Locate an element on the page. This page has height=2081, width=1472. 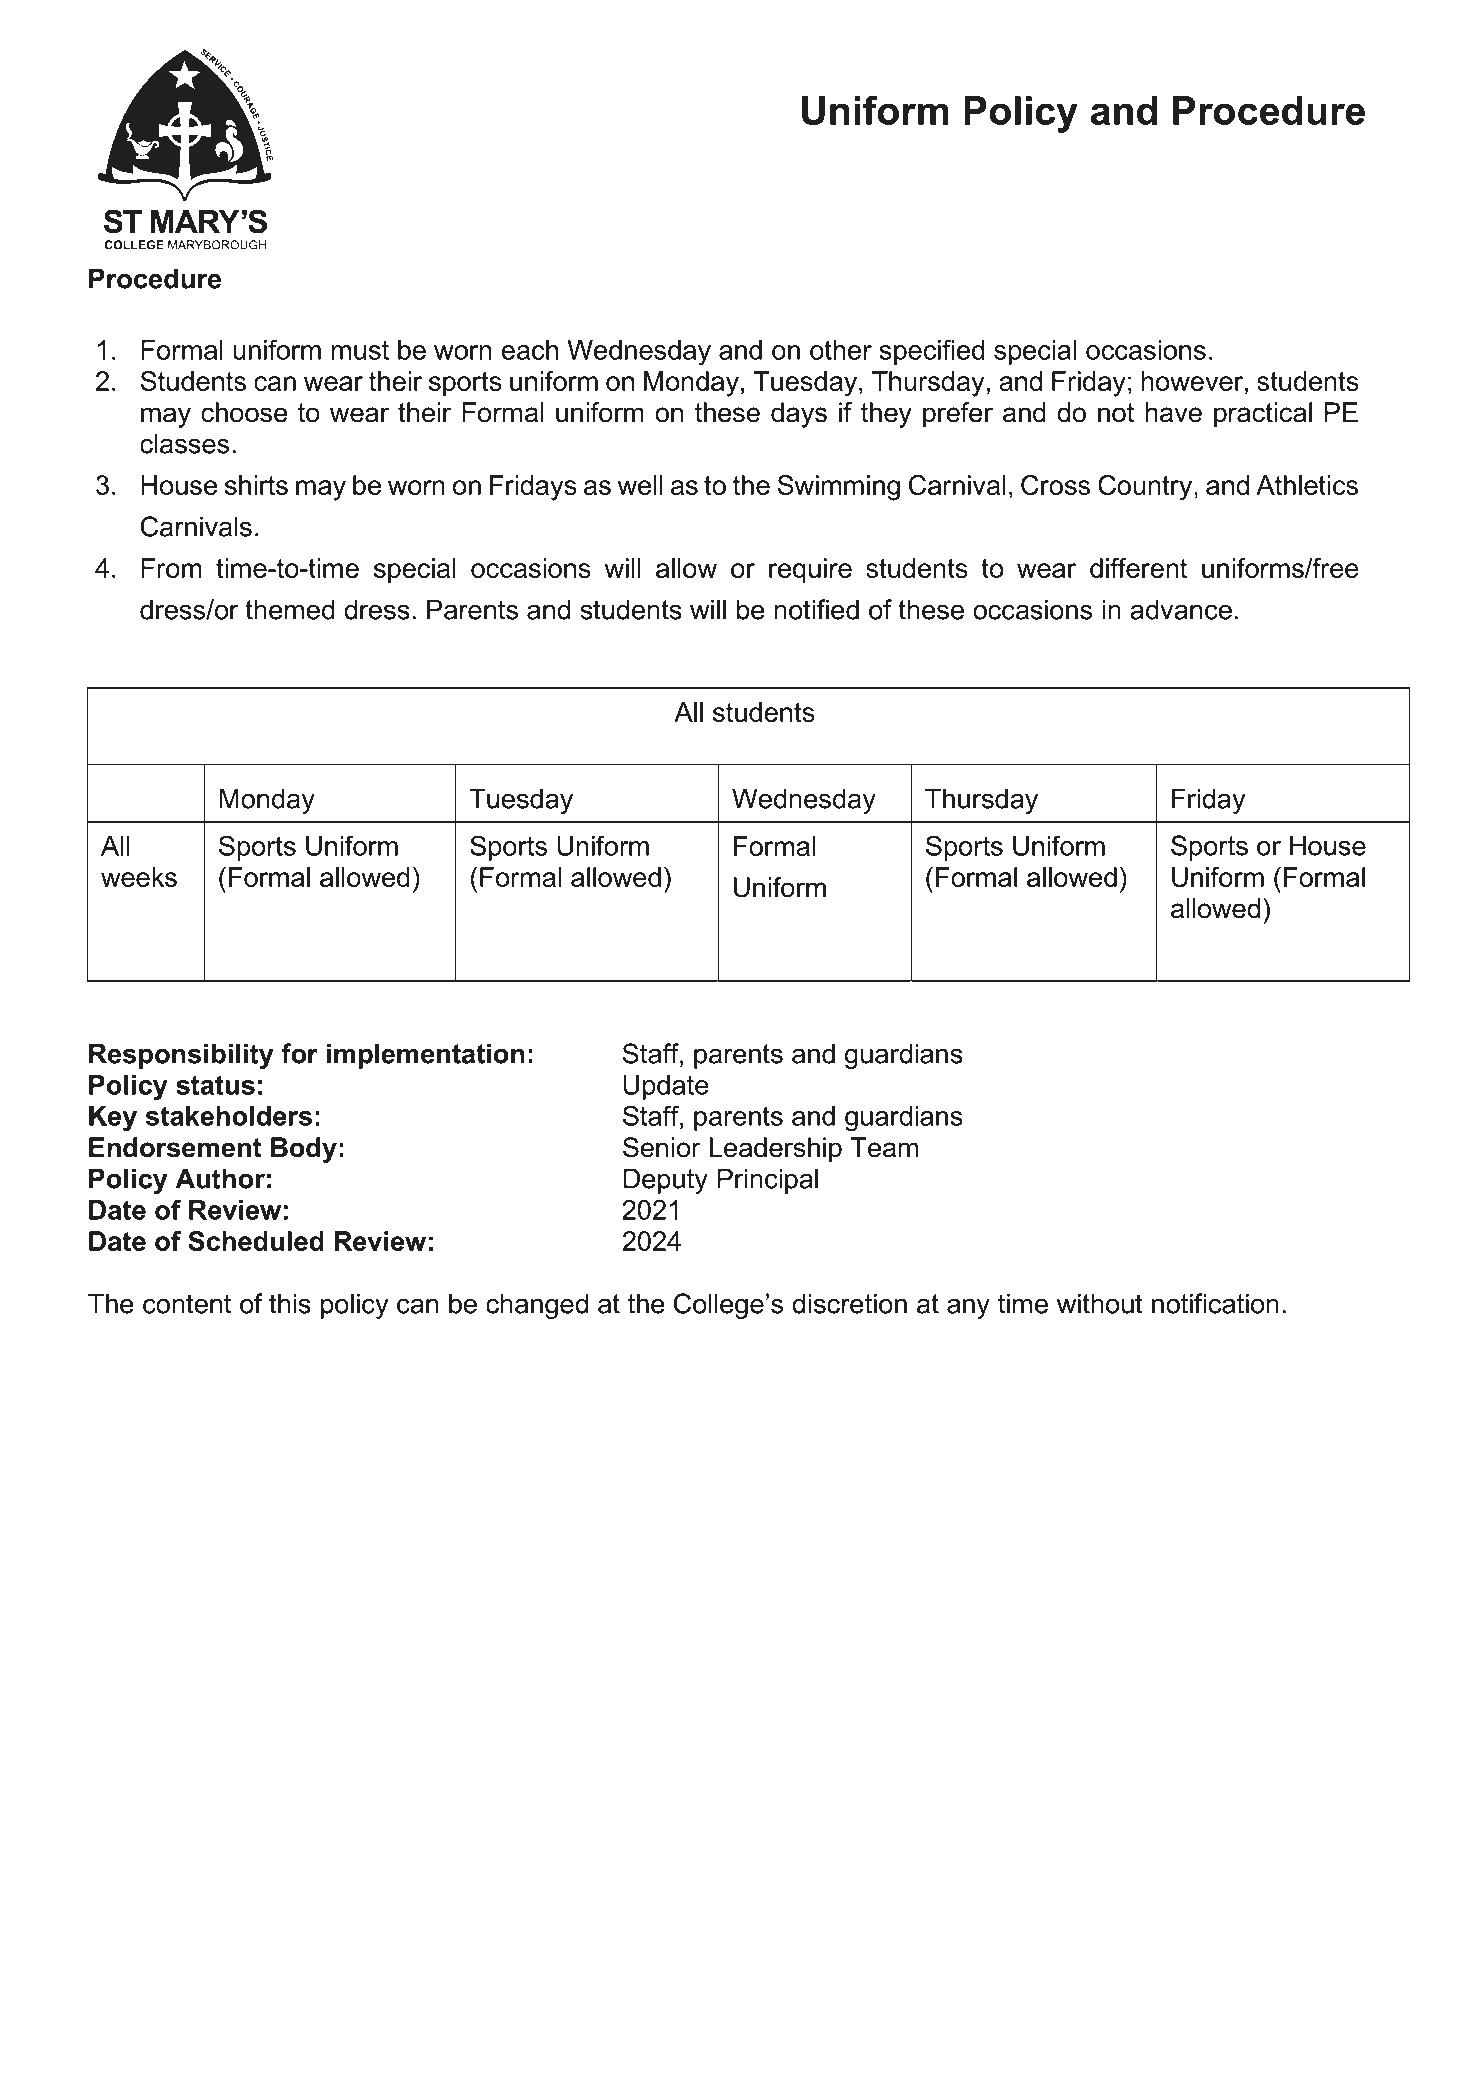
this is located at coordinates (290, 1303).
